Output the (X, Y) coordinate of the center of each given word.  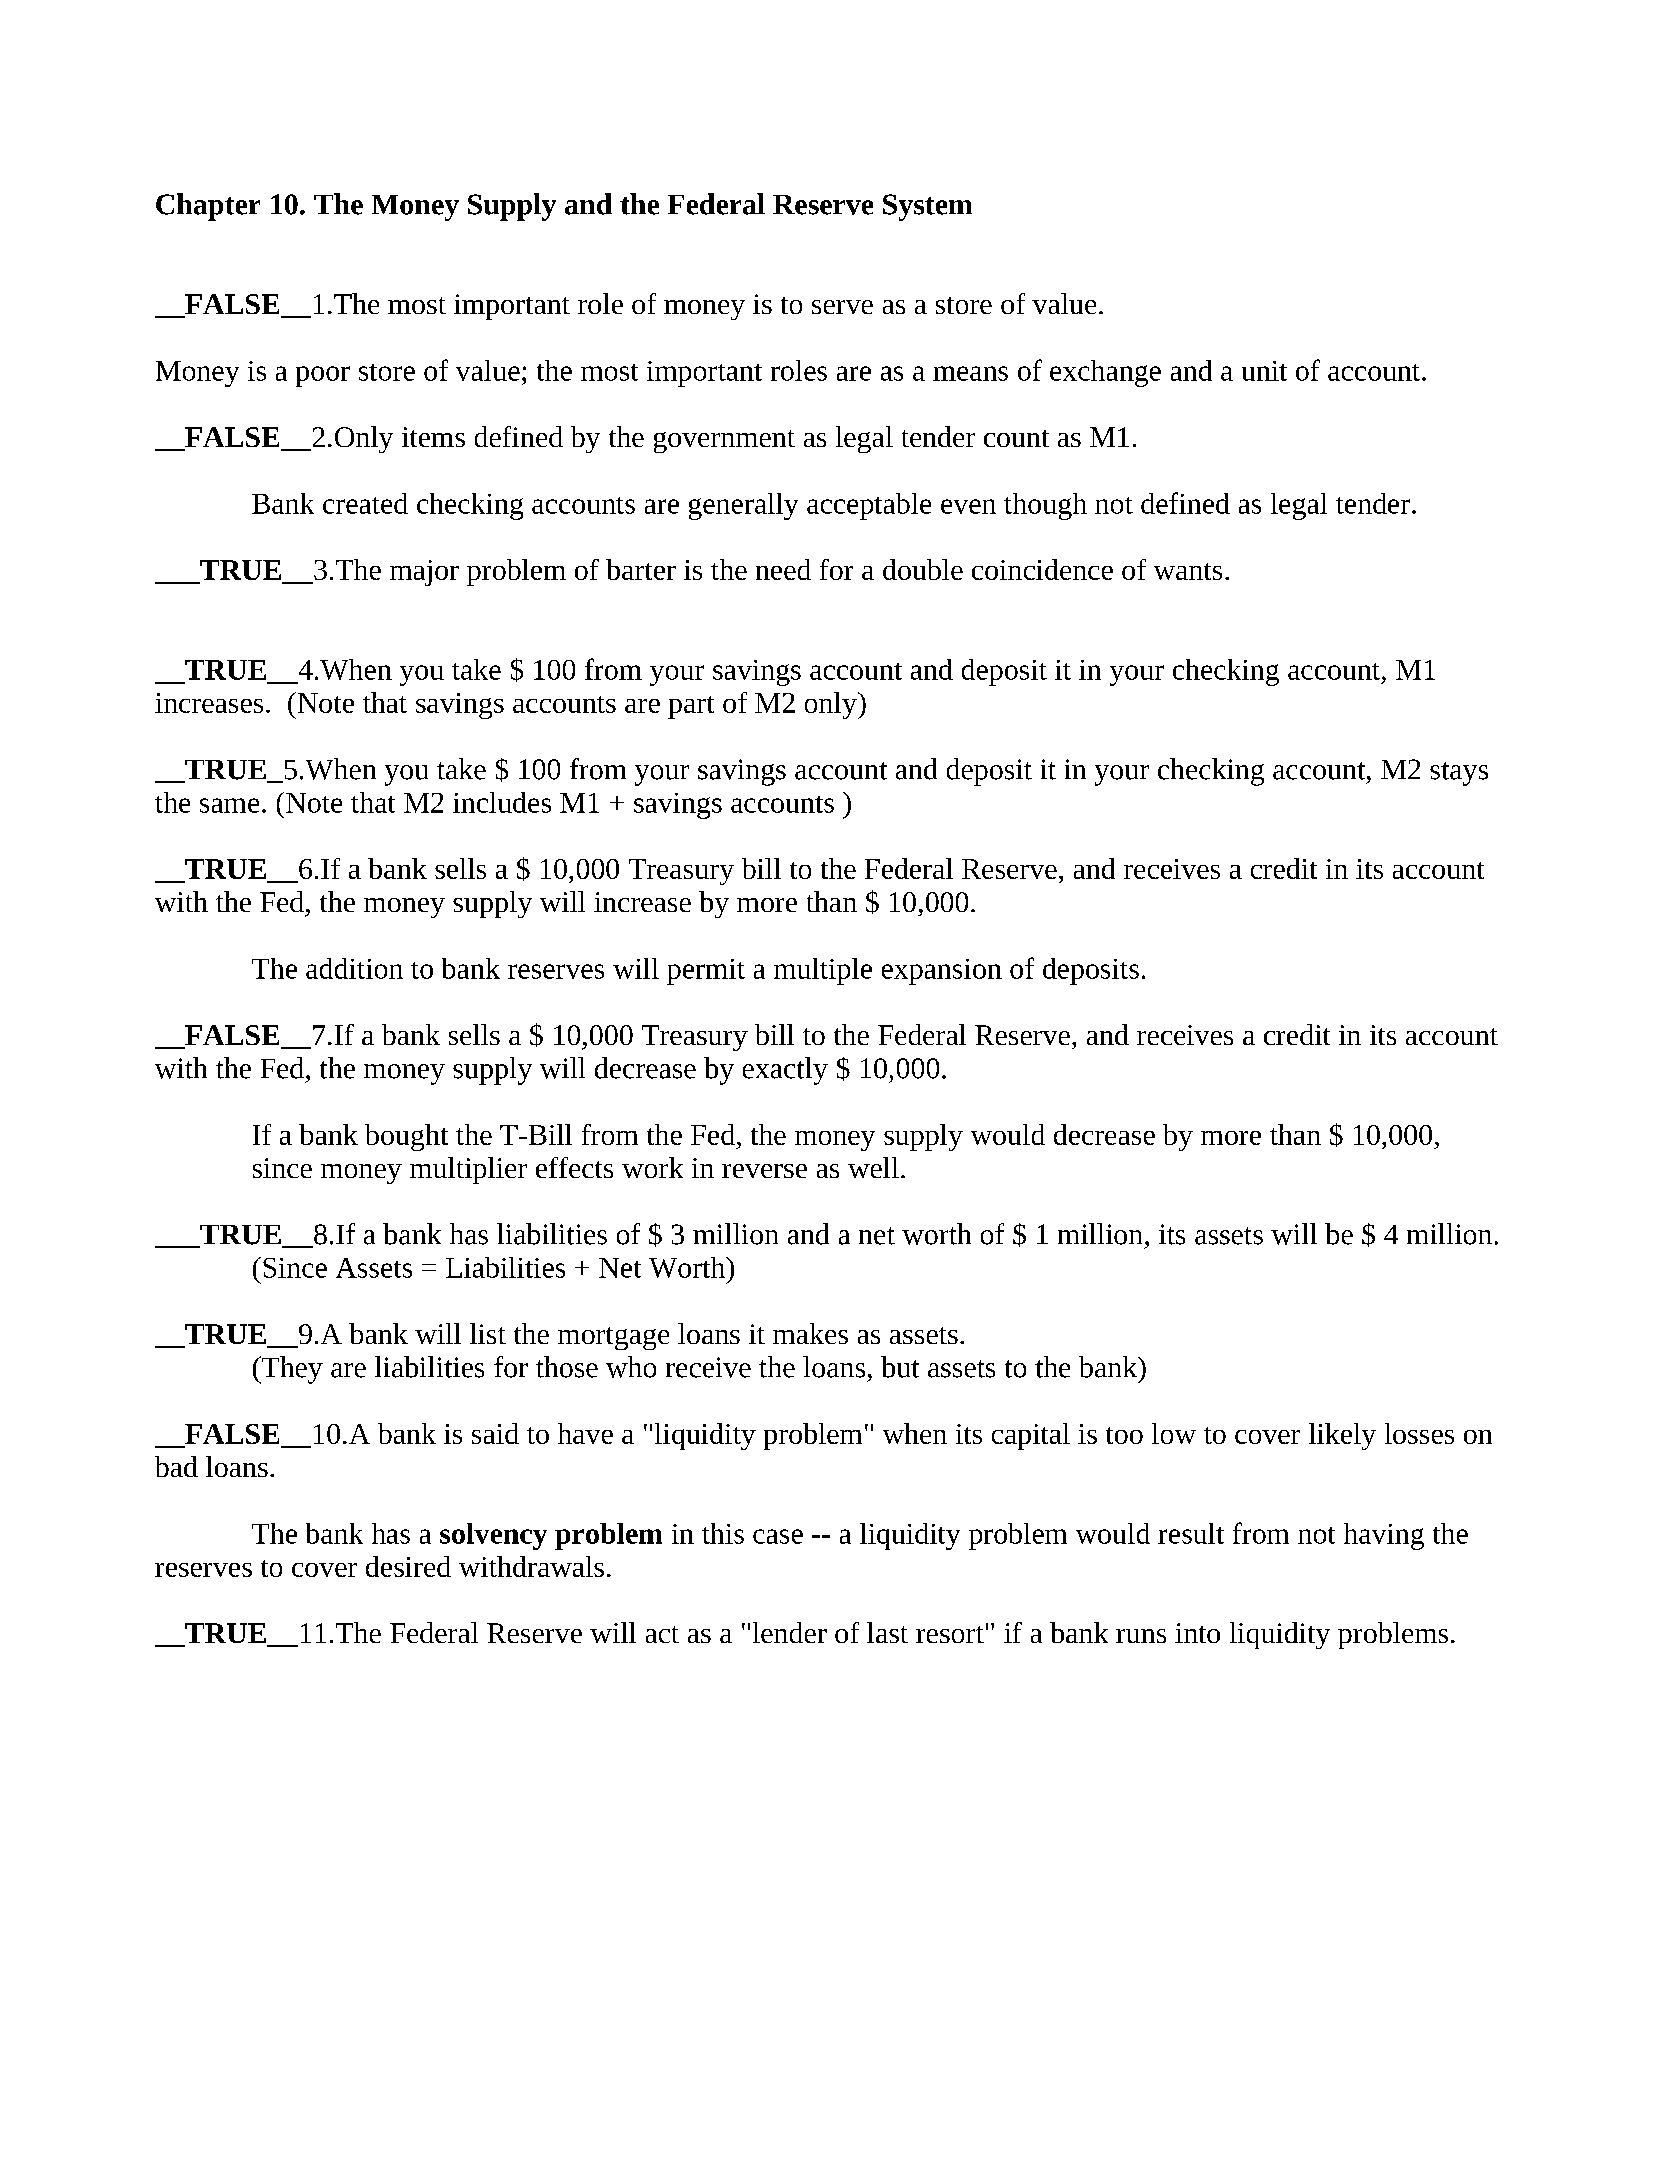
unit (1264, 371)
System (927, 207)
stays (1459, 774)
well (873, 1167)
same (229, 805)
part (691, 707)
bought (406, 1137)
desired (408, 1566)
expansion (942, 972)
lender (790, 1632)
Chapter (208, 207)
